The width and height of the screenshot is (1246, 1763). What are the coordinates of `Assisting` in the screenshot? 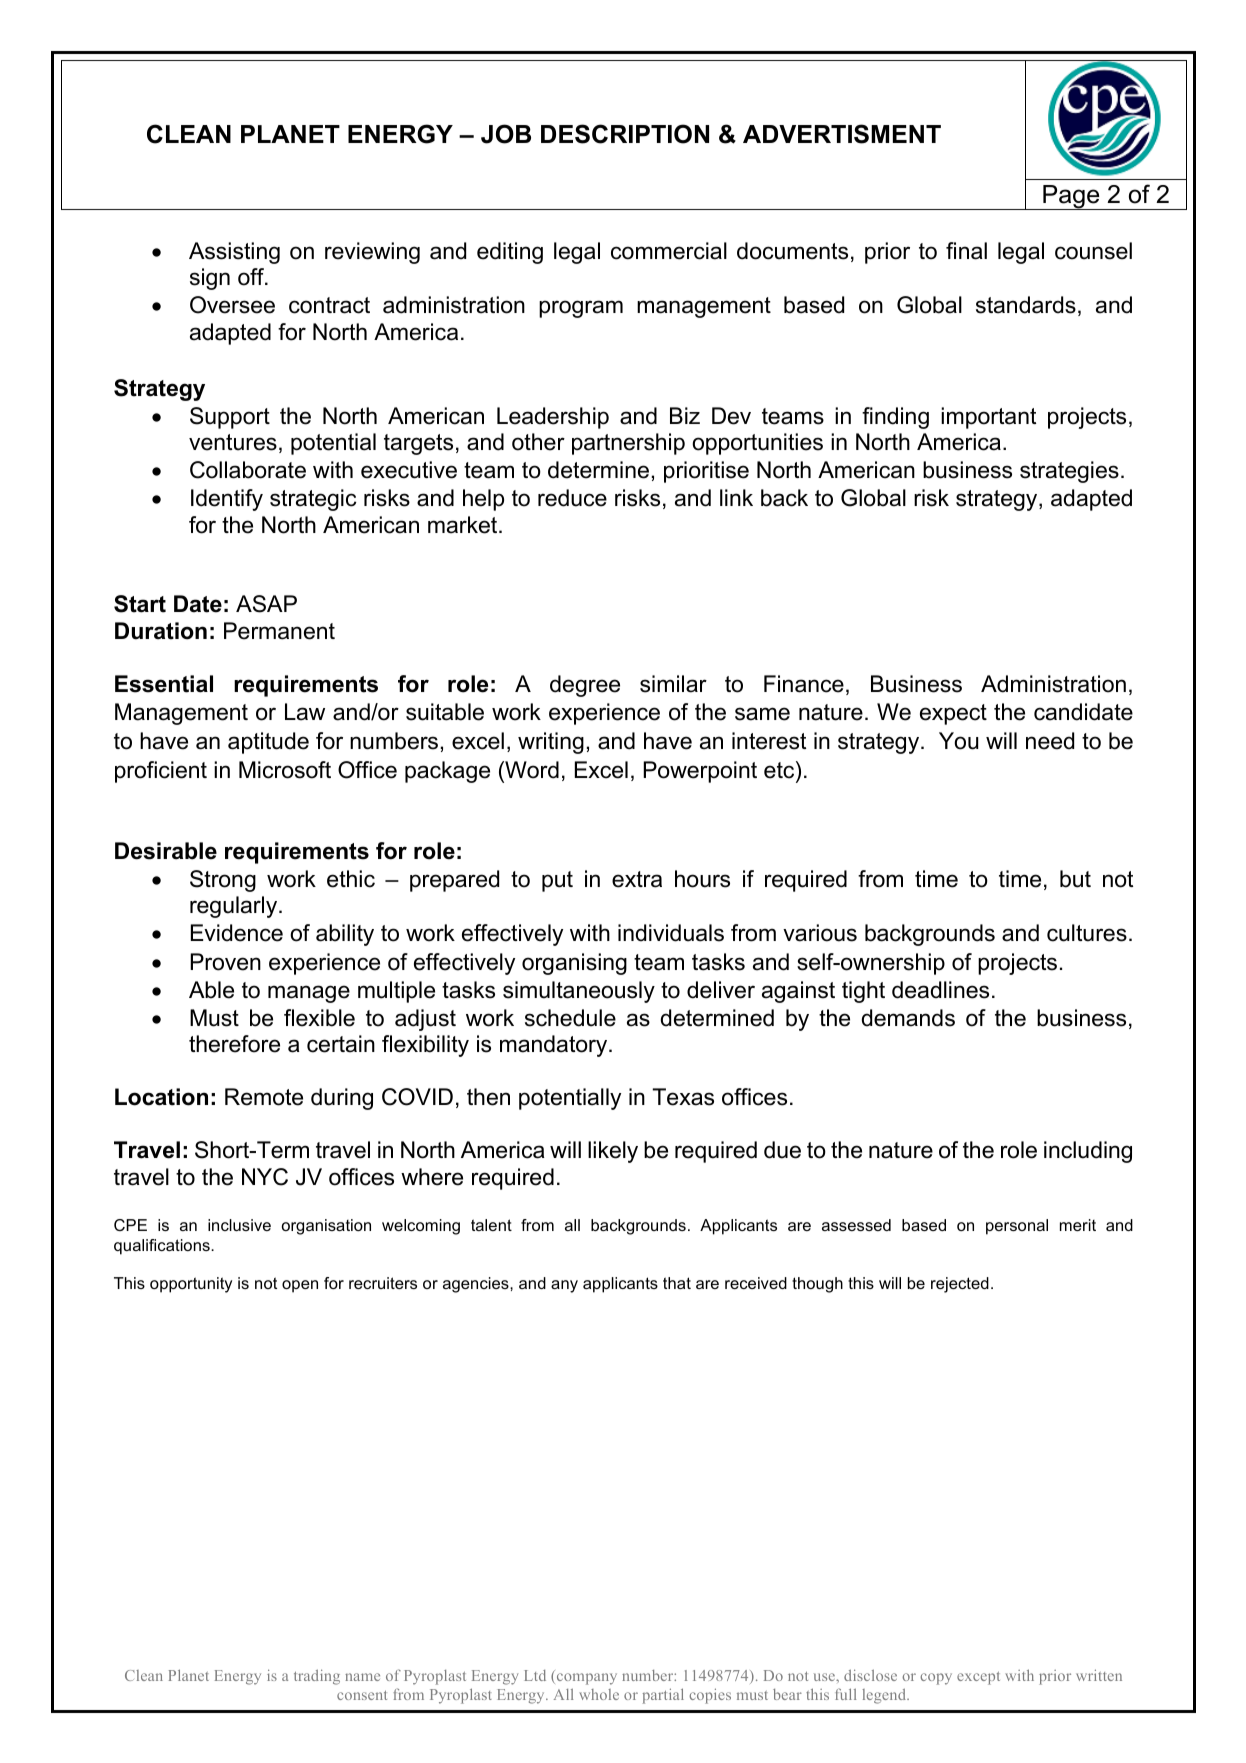 It's located at (234, 253).
